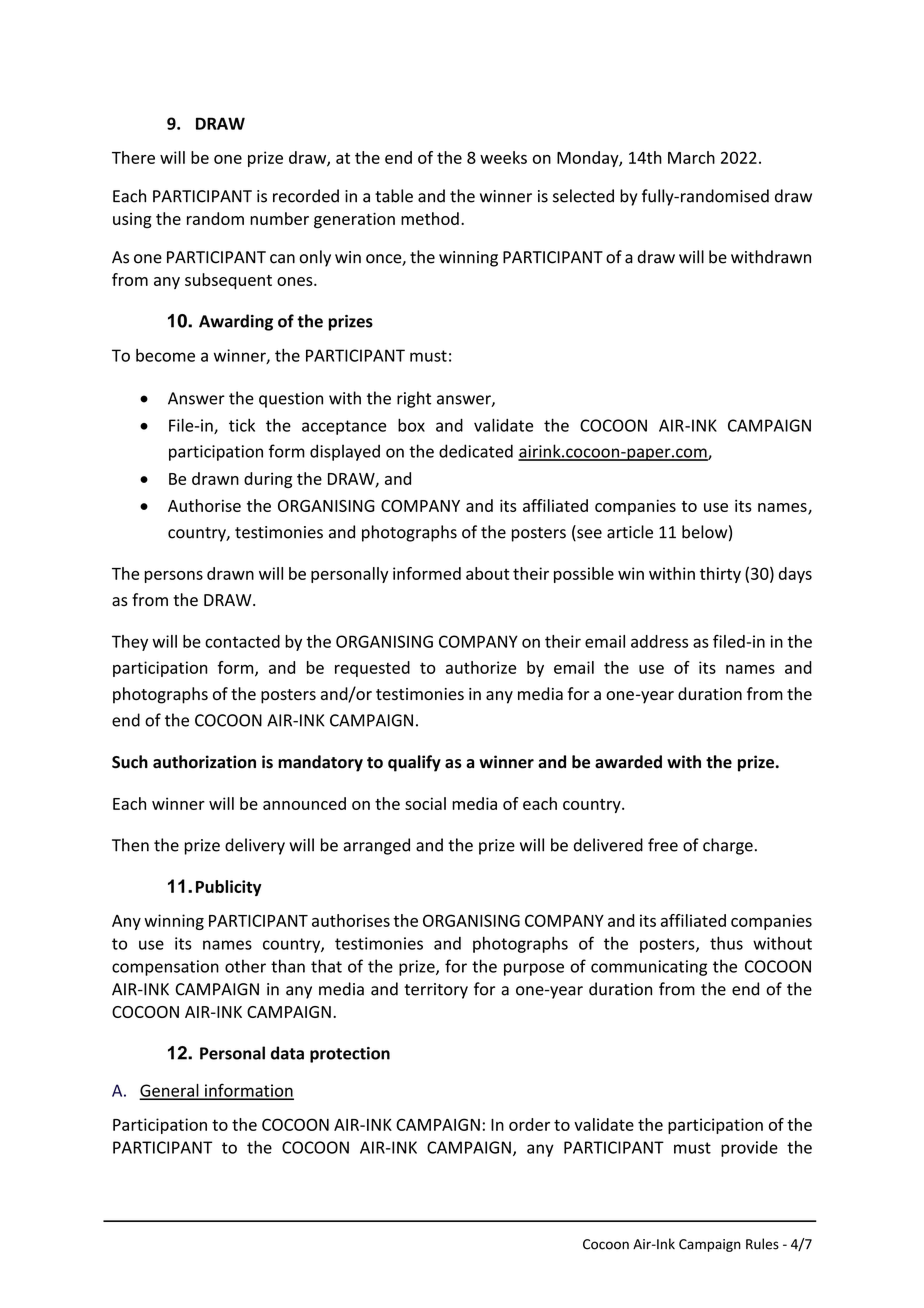 Image resolution: width=924 pixels, height=1308 pixels. What do you see at coordinates (430, 218) in the screenshot?
I see `method` at bounding box center [430, 218].
